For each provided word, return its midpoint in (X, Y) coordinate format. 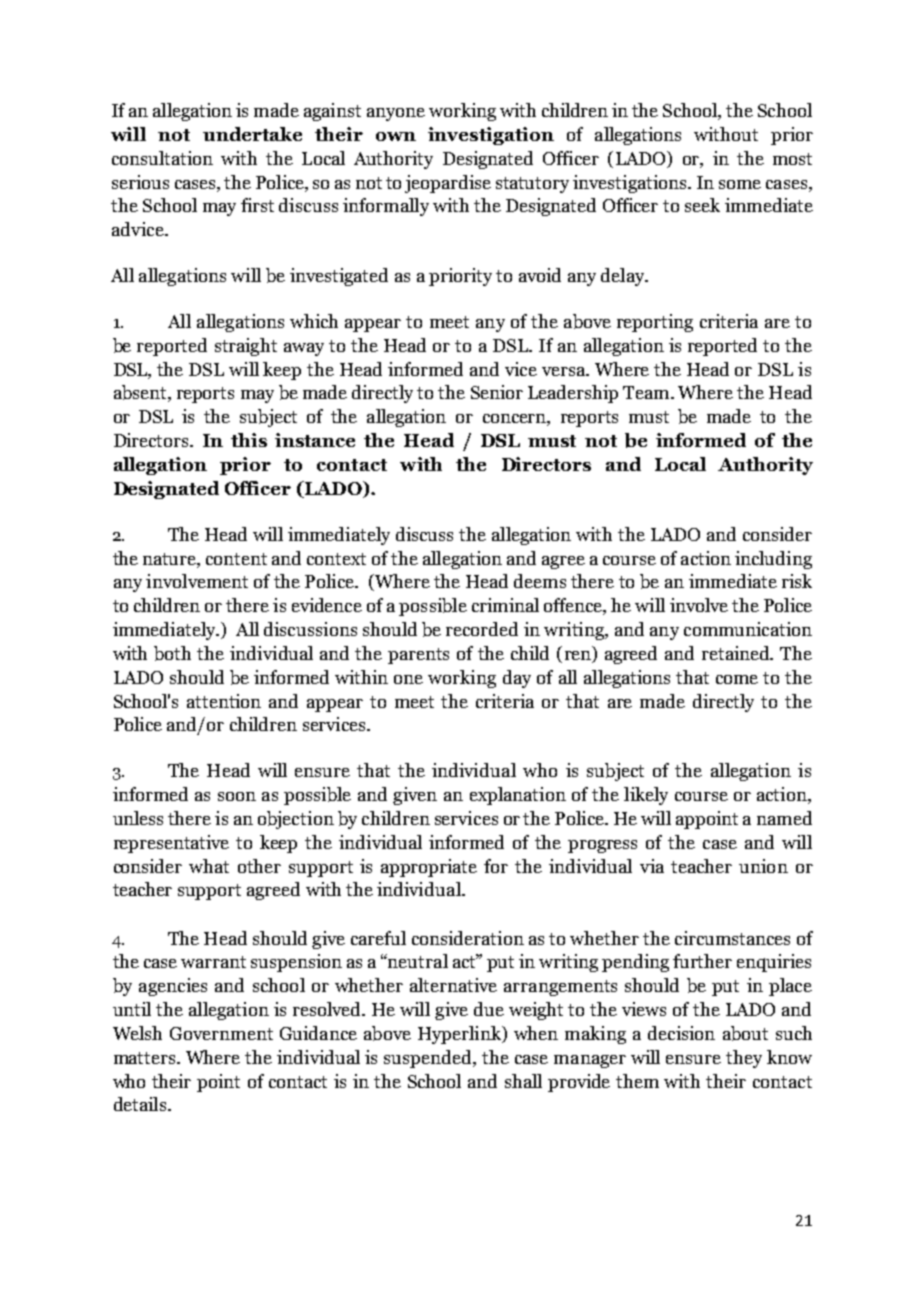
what (209, 866)
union (763, 866)
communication (748, 629)
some (740, 184)
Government (221, 1033)
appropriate (429, 868)
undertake (252, 134)
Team (647, 392)
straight (246, 347)
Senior (497, 392)
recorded (482, 629)
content (236, 559)
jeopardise (448, 184)
